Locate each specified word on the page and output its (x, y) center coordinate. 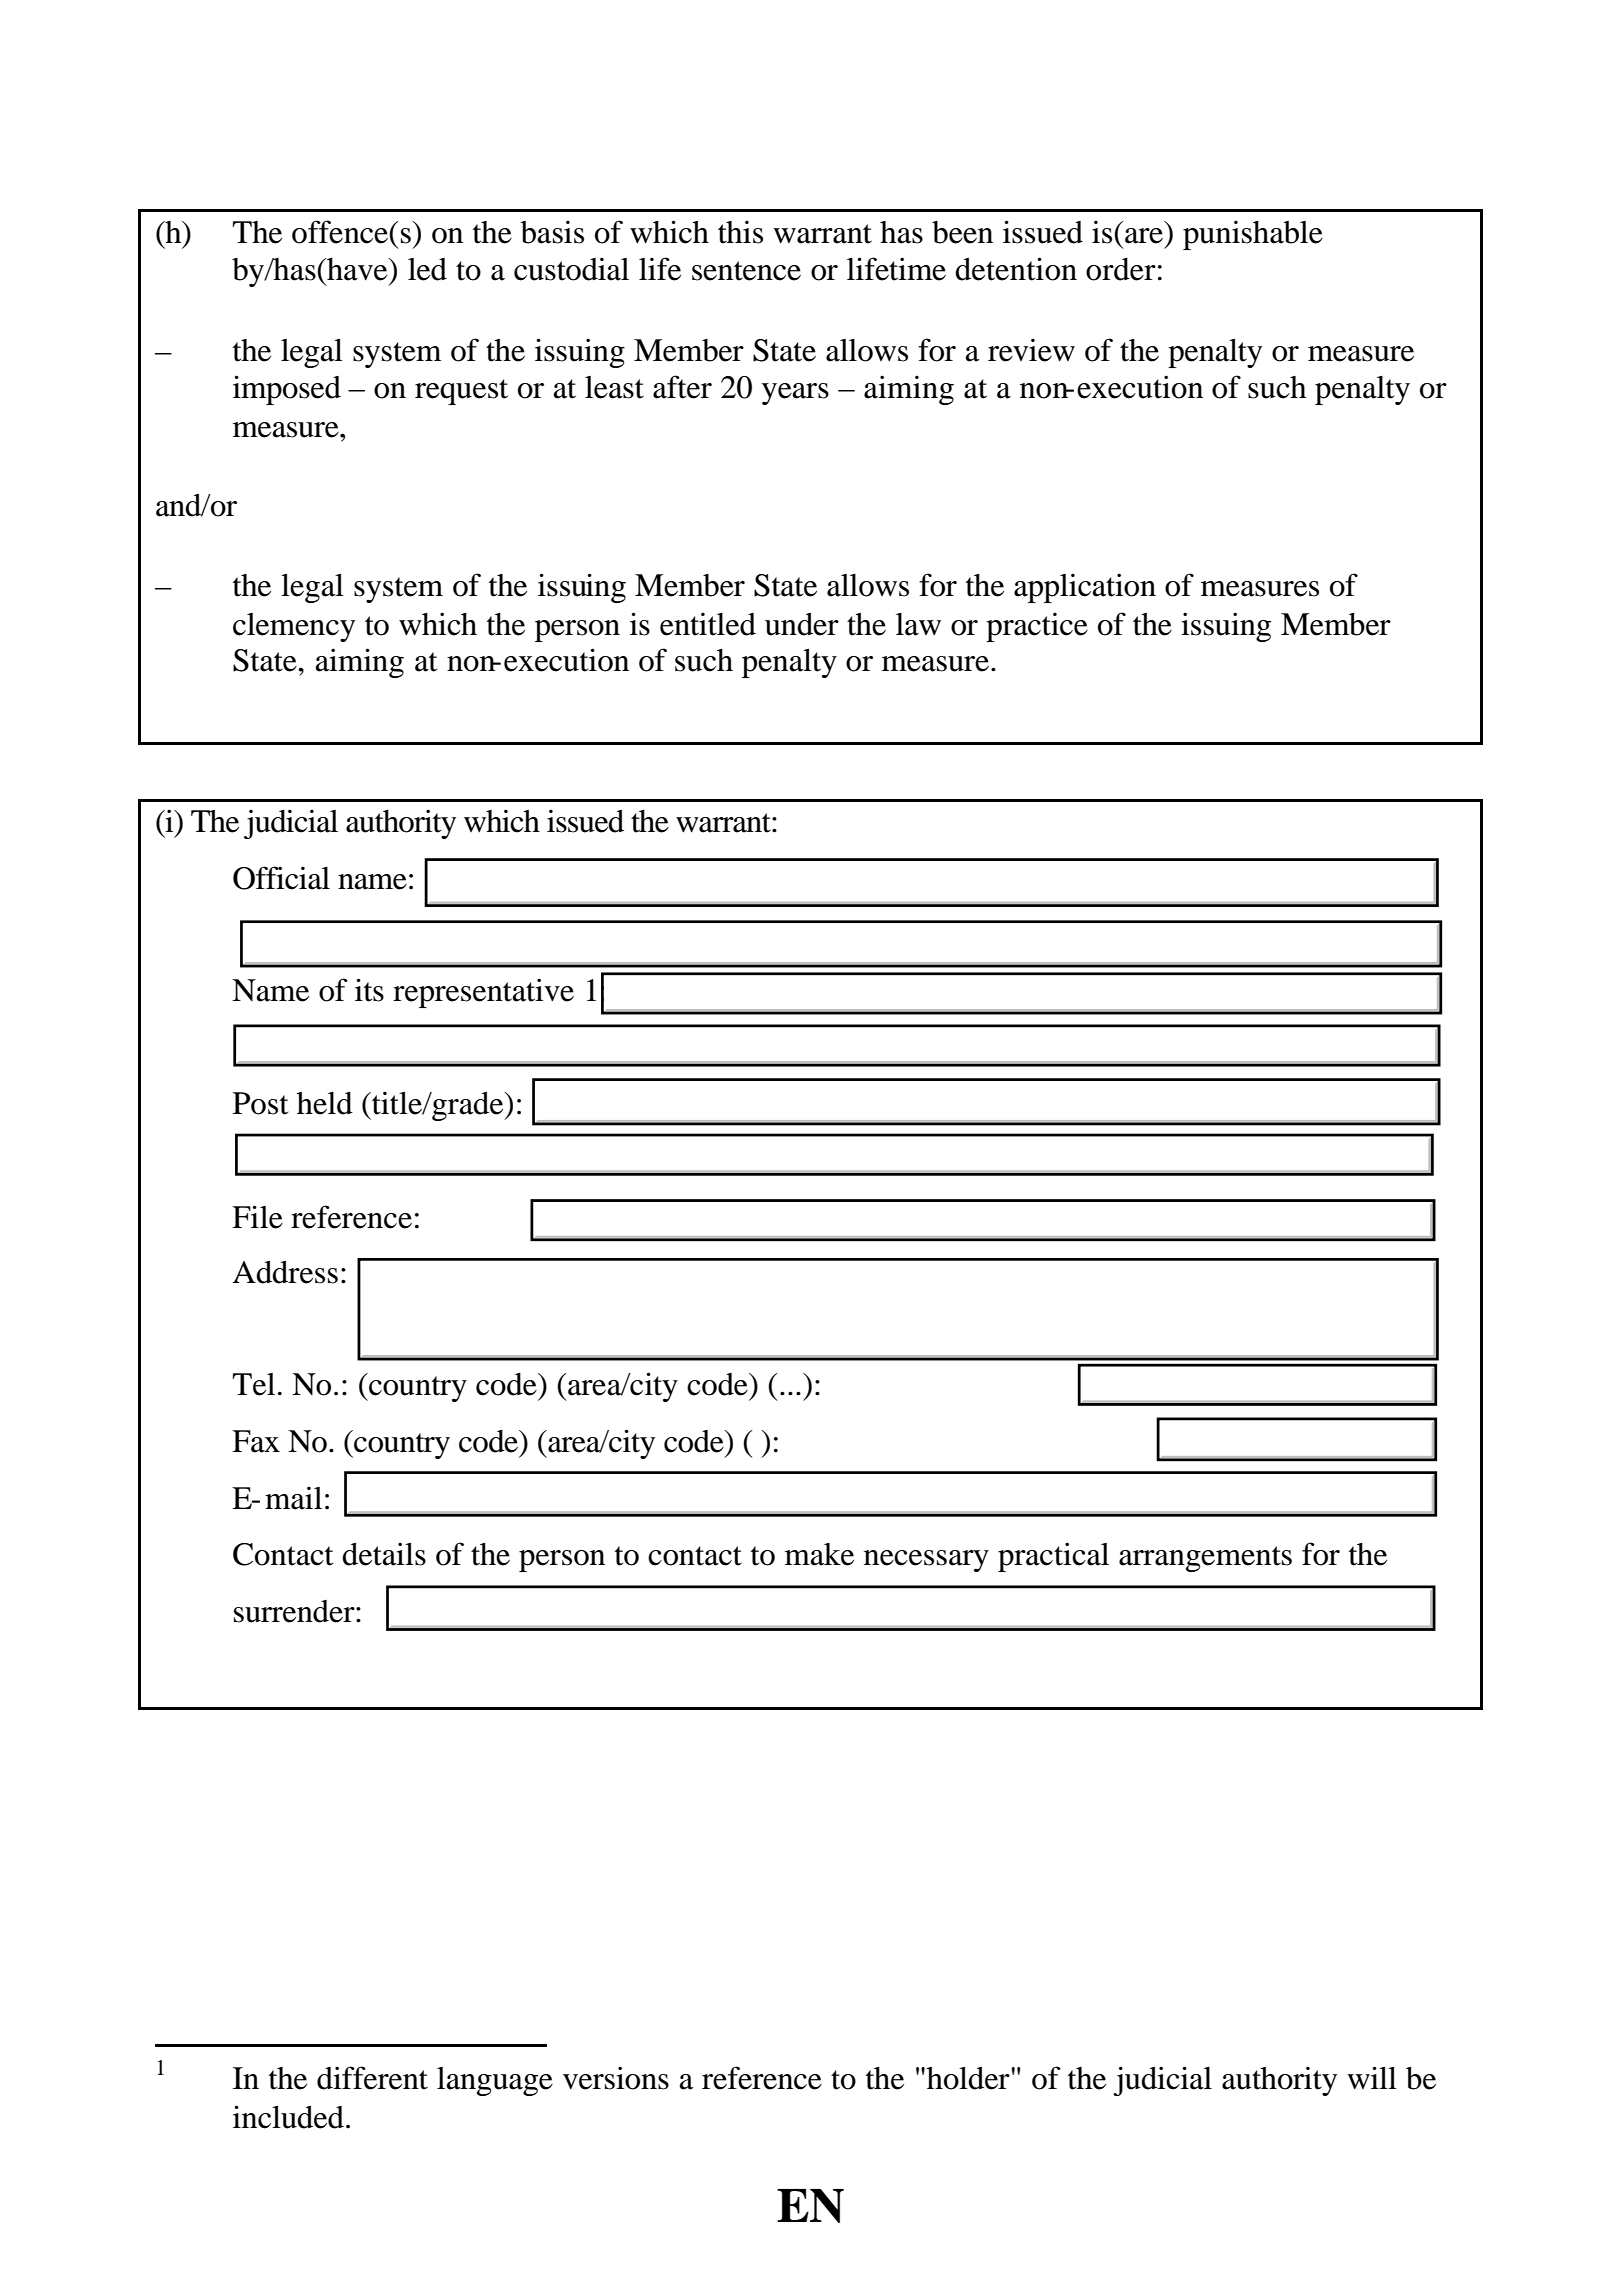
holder (969, 2078)
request (461, 392)
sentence (746, 271)
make (819, 1554)
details (384, 1554)
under (802, 624)
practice (1037, 627)
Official (281, 878)
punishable (1253, 235)
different (372, 2078)
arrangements (1205, 1559)
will (1372, 2077)
